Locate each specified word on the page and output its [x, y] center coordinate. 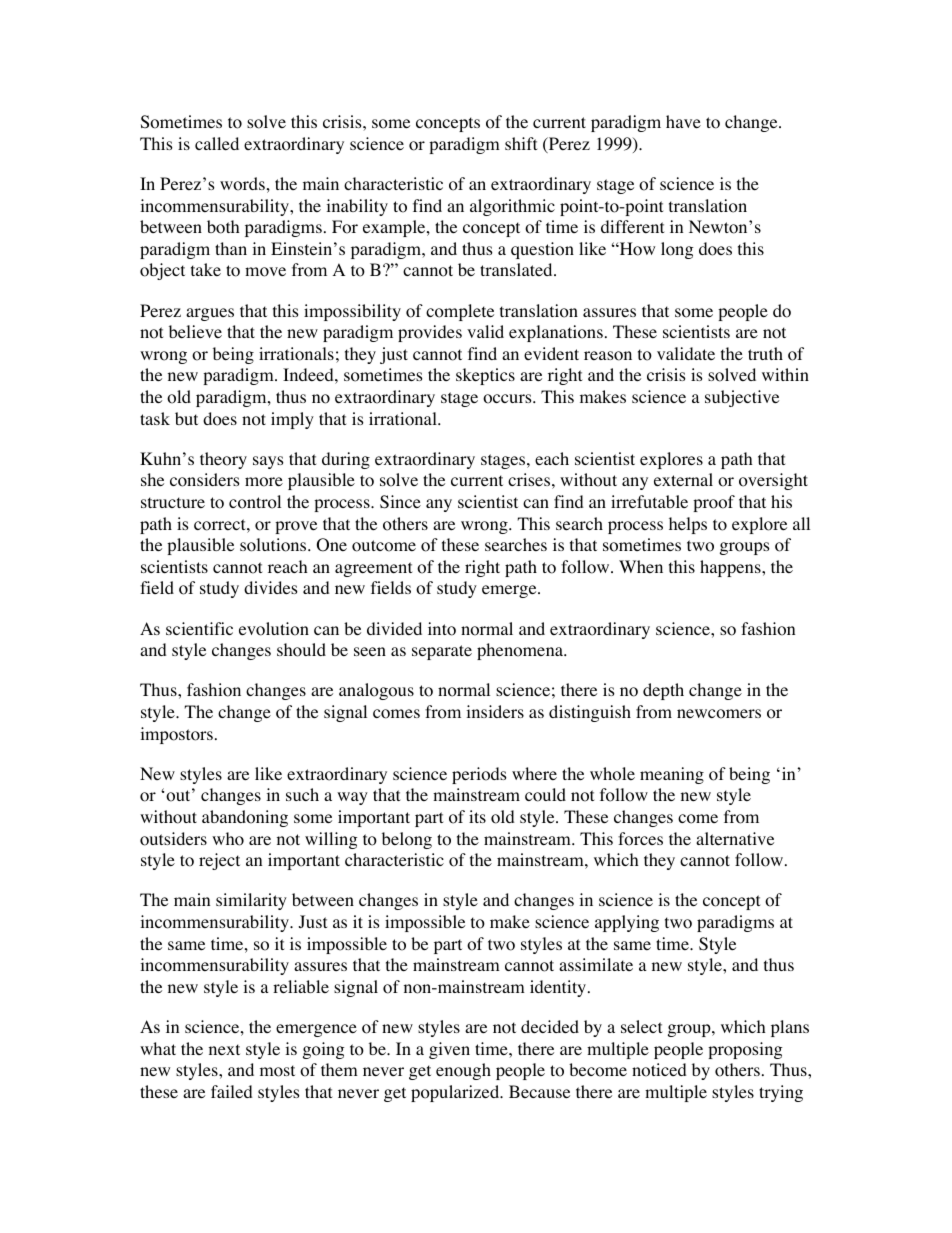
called [217, 143]
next [224, 1049]
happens [731, 568]
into [442, 629]
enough [463, 1071]
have [683, 121]
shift [521, 143]
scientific [199, 628]
